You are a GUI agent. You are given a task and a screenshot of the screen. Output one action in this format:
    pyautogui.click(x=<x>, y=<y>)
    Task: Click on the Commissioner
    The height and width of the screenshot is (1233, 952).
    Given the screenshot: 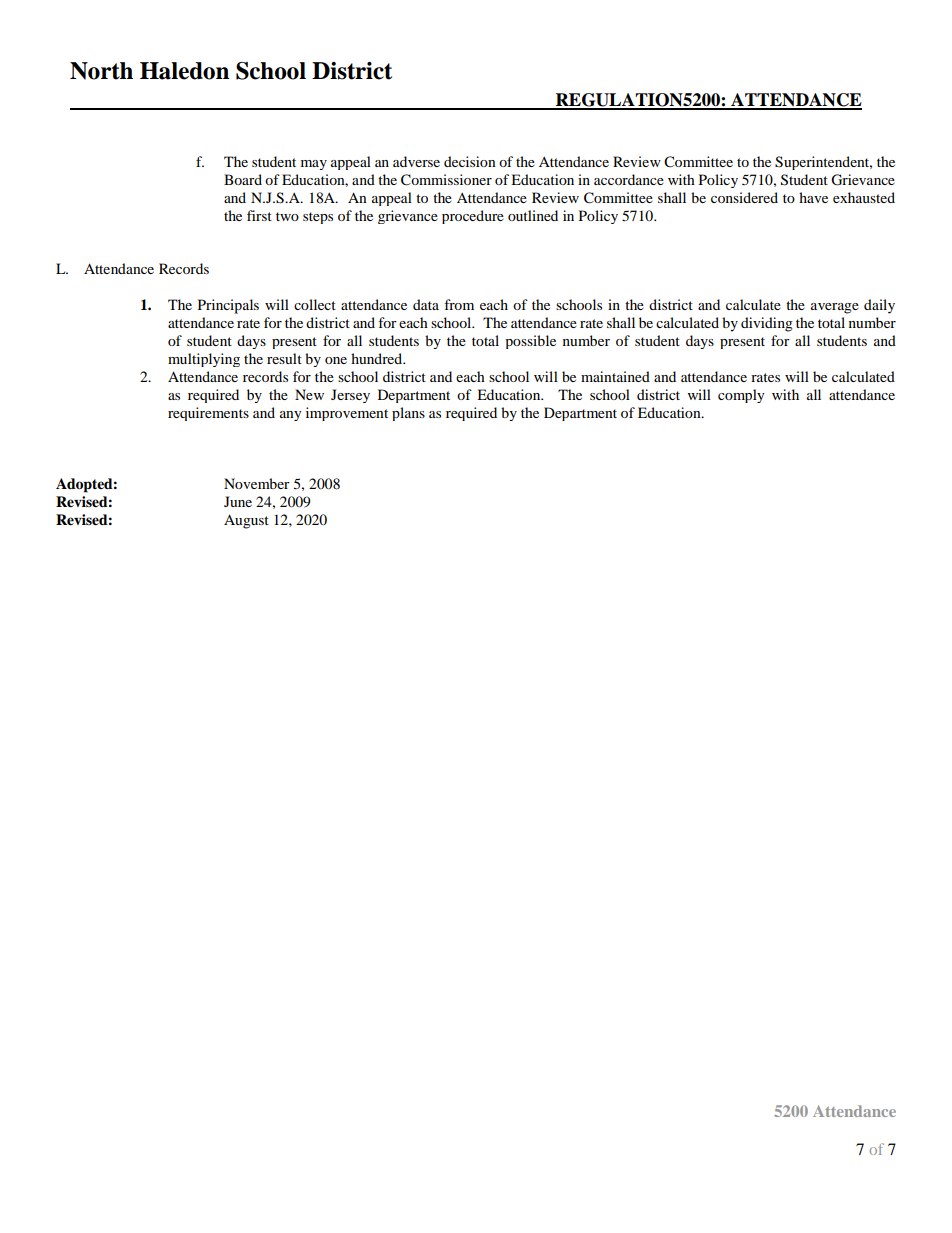 What is the action you would take?
    pyautogui.click(x=446, y=180)
